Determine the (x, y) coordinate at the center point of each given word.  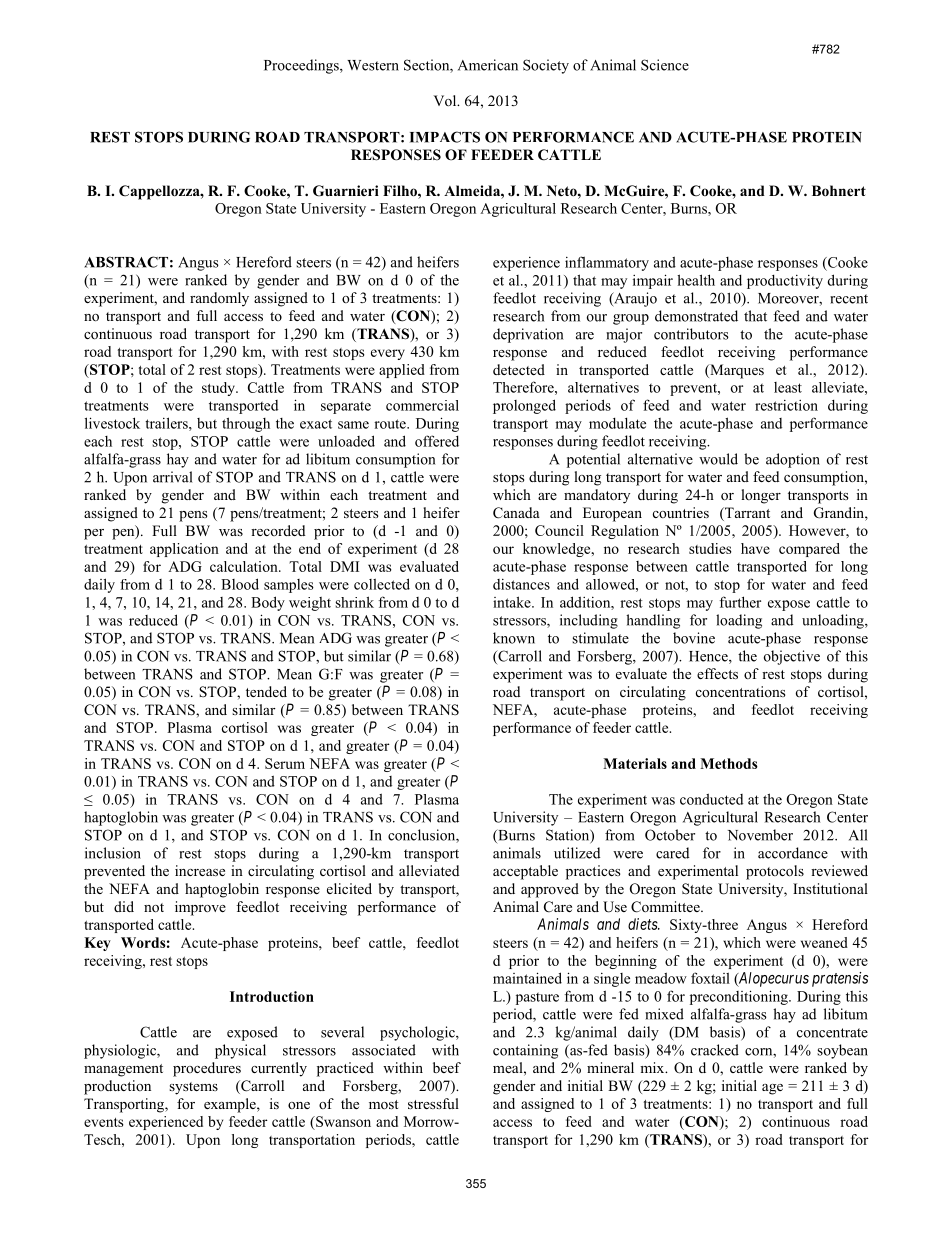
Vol (446, 100)
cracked (715, 1050)
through (246, 424)
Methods (729, 763)
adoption (793, 460)
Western (373, 65)
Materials (635, 763)
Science (665, 65)
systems (193, 1088)
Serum (285, 763)
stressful (433, 1103)
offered (437, 441)
